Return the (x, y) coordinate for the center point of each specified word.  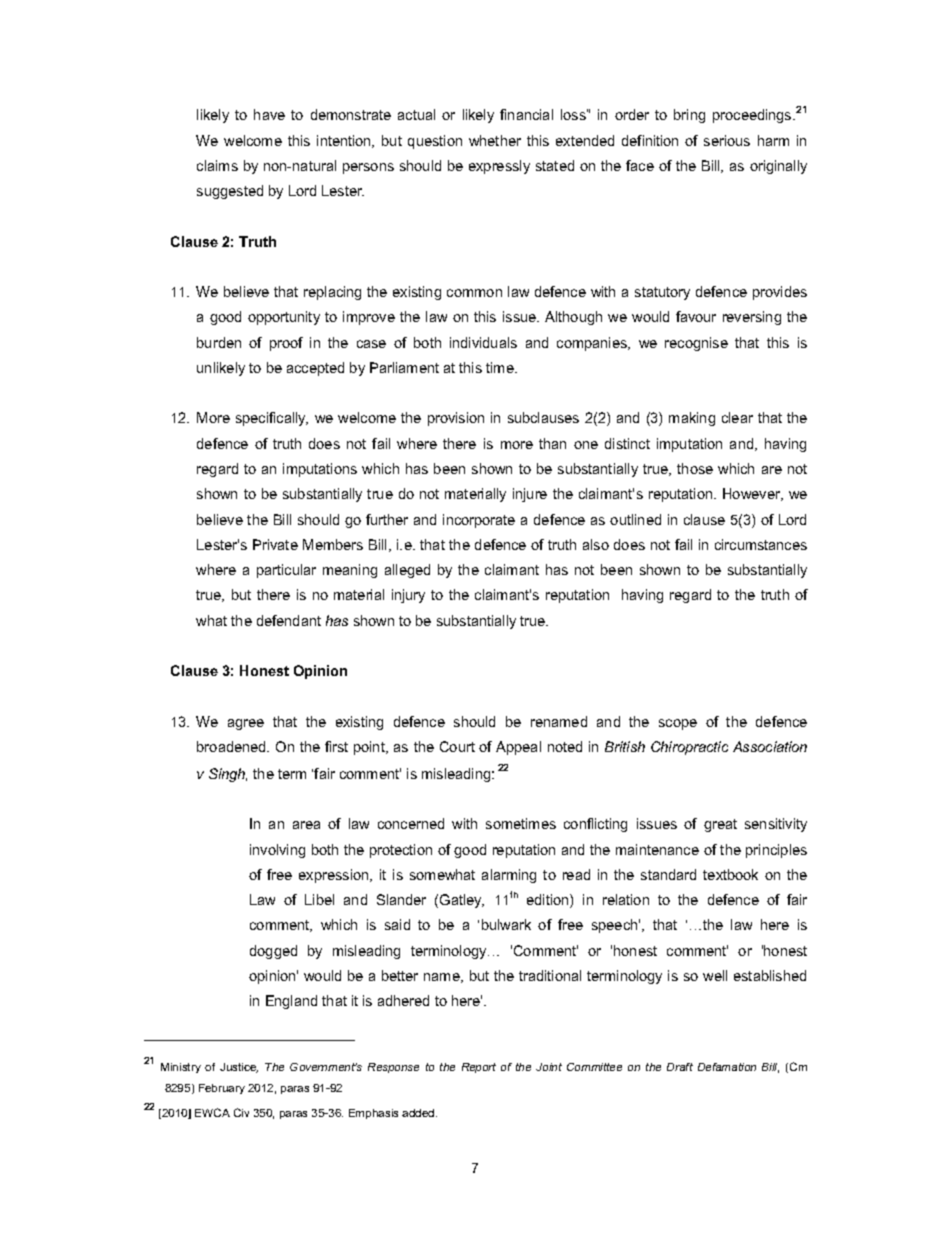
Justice (239, 1068)
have (269, 114)
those (695, 468)
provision (456, 419)
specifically (272, 419)
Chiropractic (689, 748)
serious (727, 140)
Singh (228, 775)
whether (495, 140)
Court (457, 746)
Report (479, 1068)
